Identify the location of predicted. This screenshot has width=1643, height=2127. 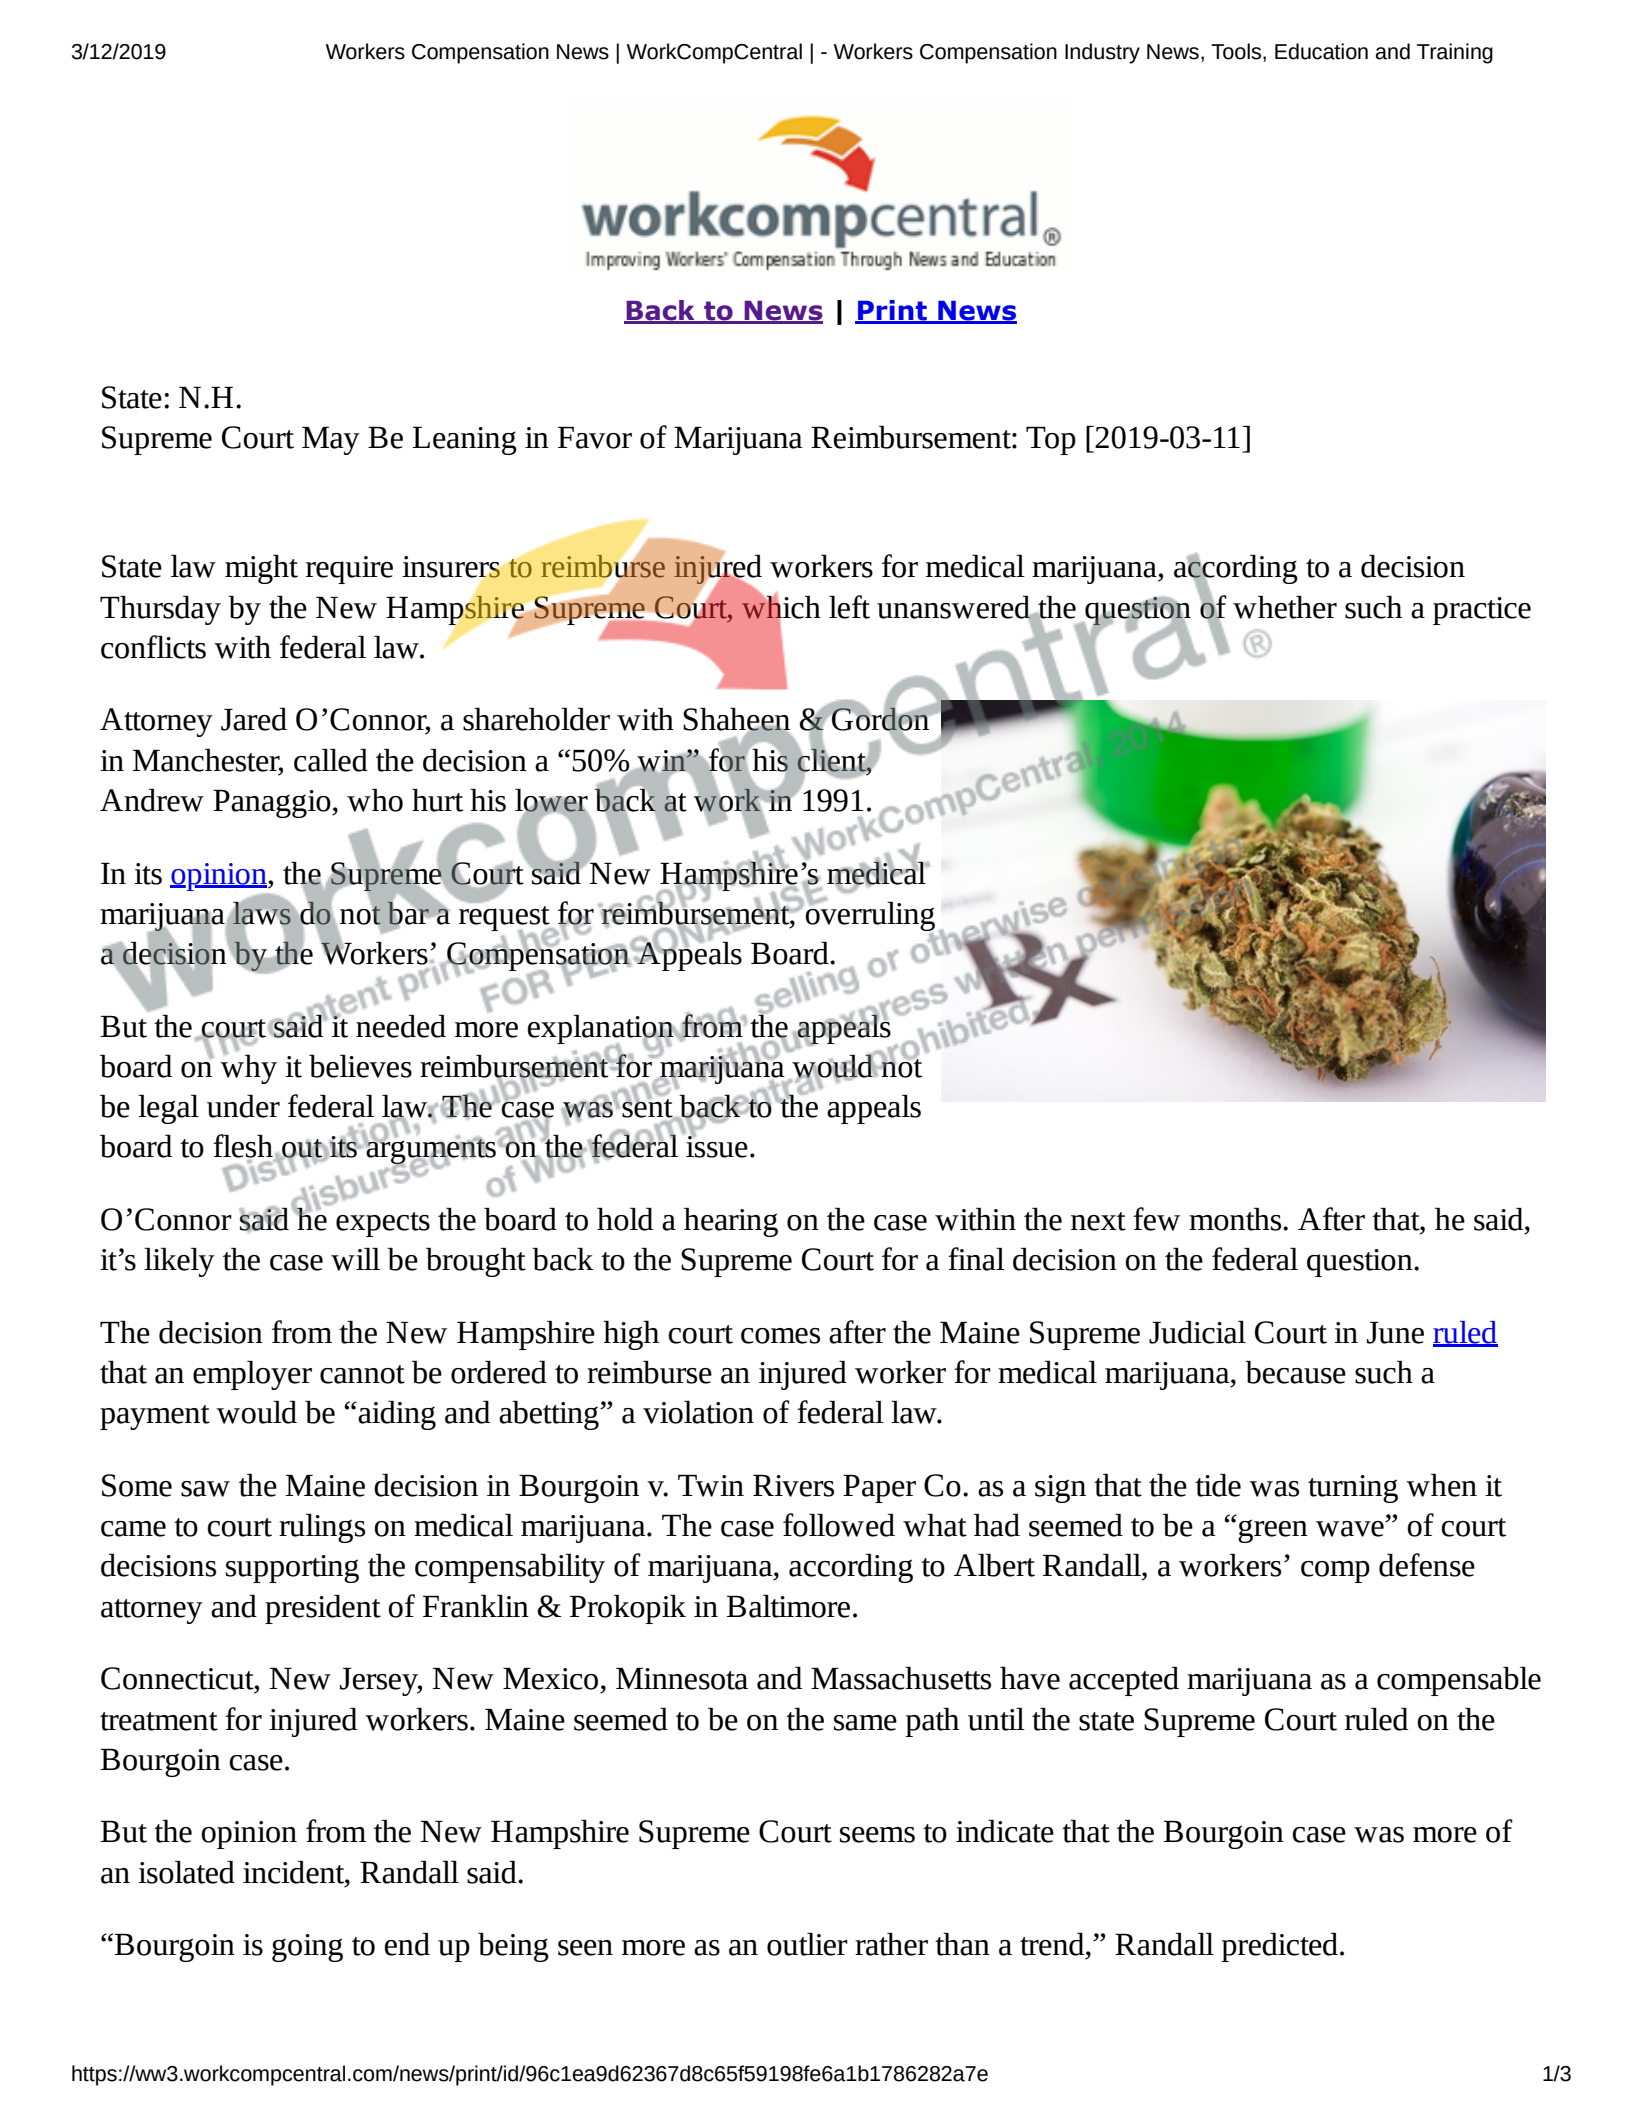
(1280, 1947).
